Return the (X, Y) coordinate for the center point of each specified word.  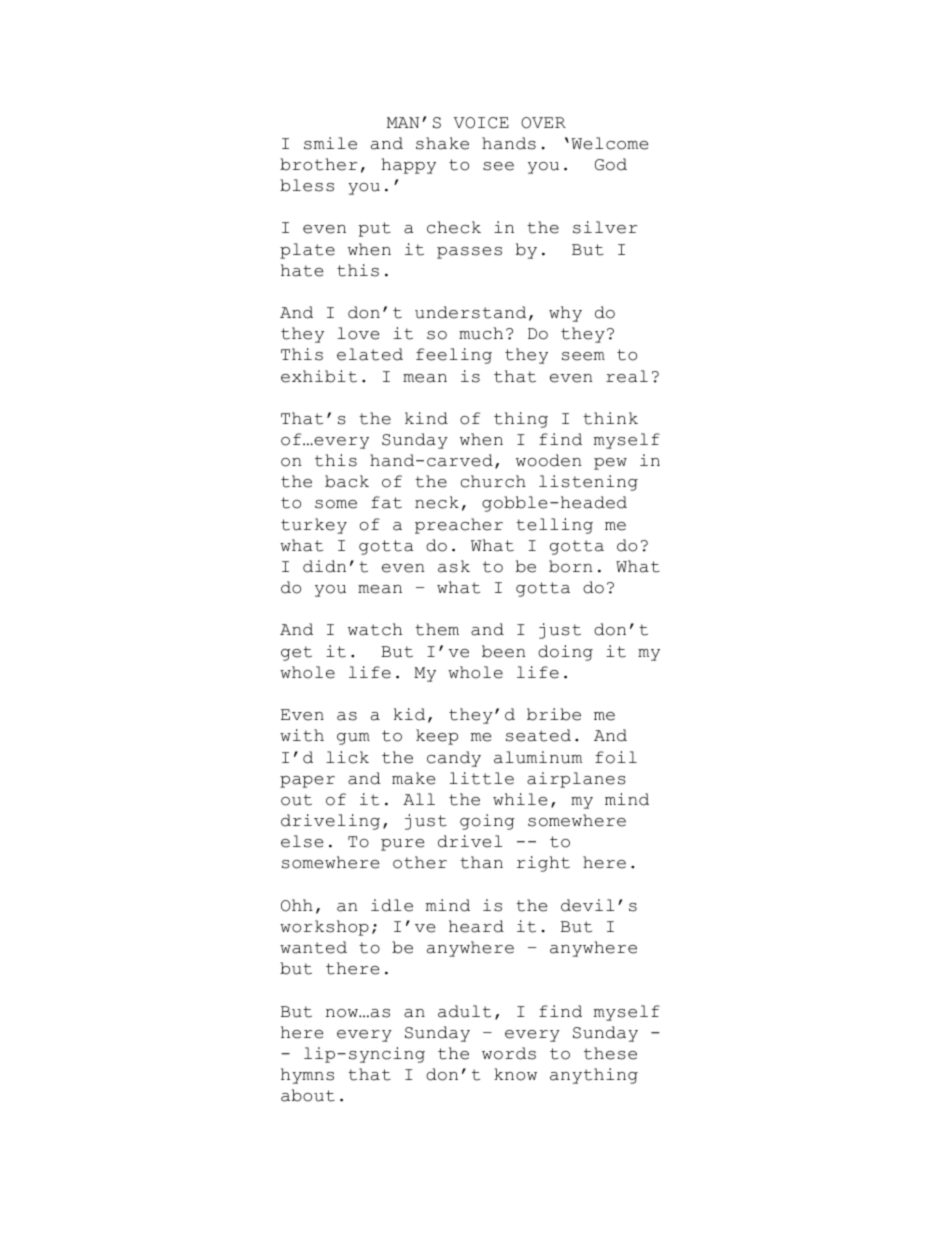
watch (375, 629)
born (570, 566)
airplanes (576, 780)
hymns (307, 1076)
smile (330, 143)
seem (583, 356)
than (481, 862)
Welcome (609, 143)
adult (464, 1011)
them (437, 629)
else (302, 841)
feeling (454, 356)
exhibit (319, 376)
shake (442, 143)
